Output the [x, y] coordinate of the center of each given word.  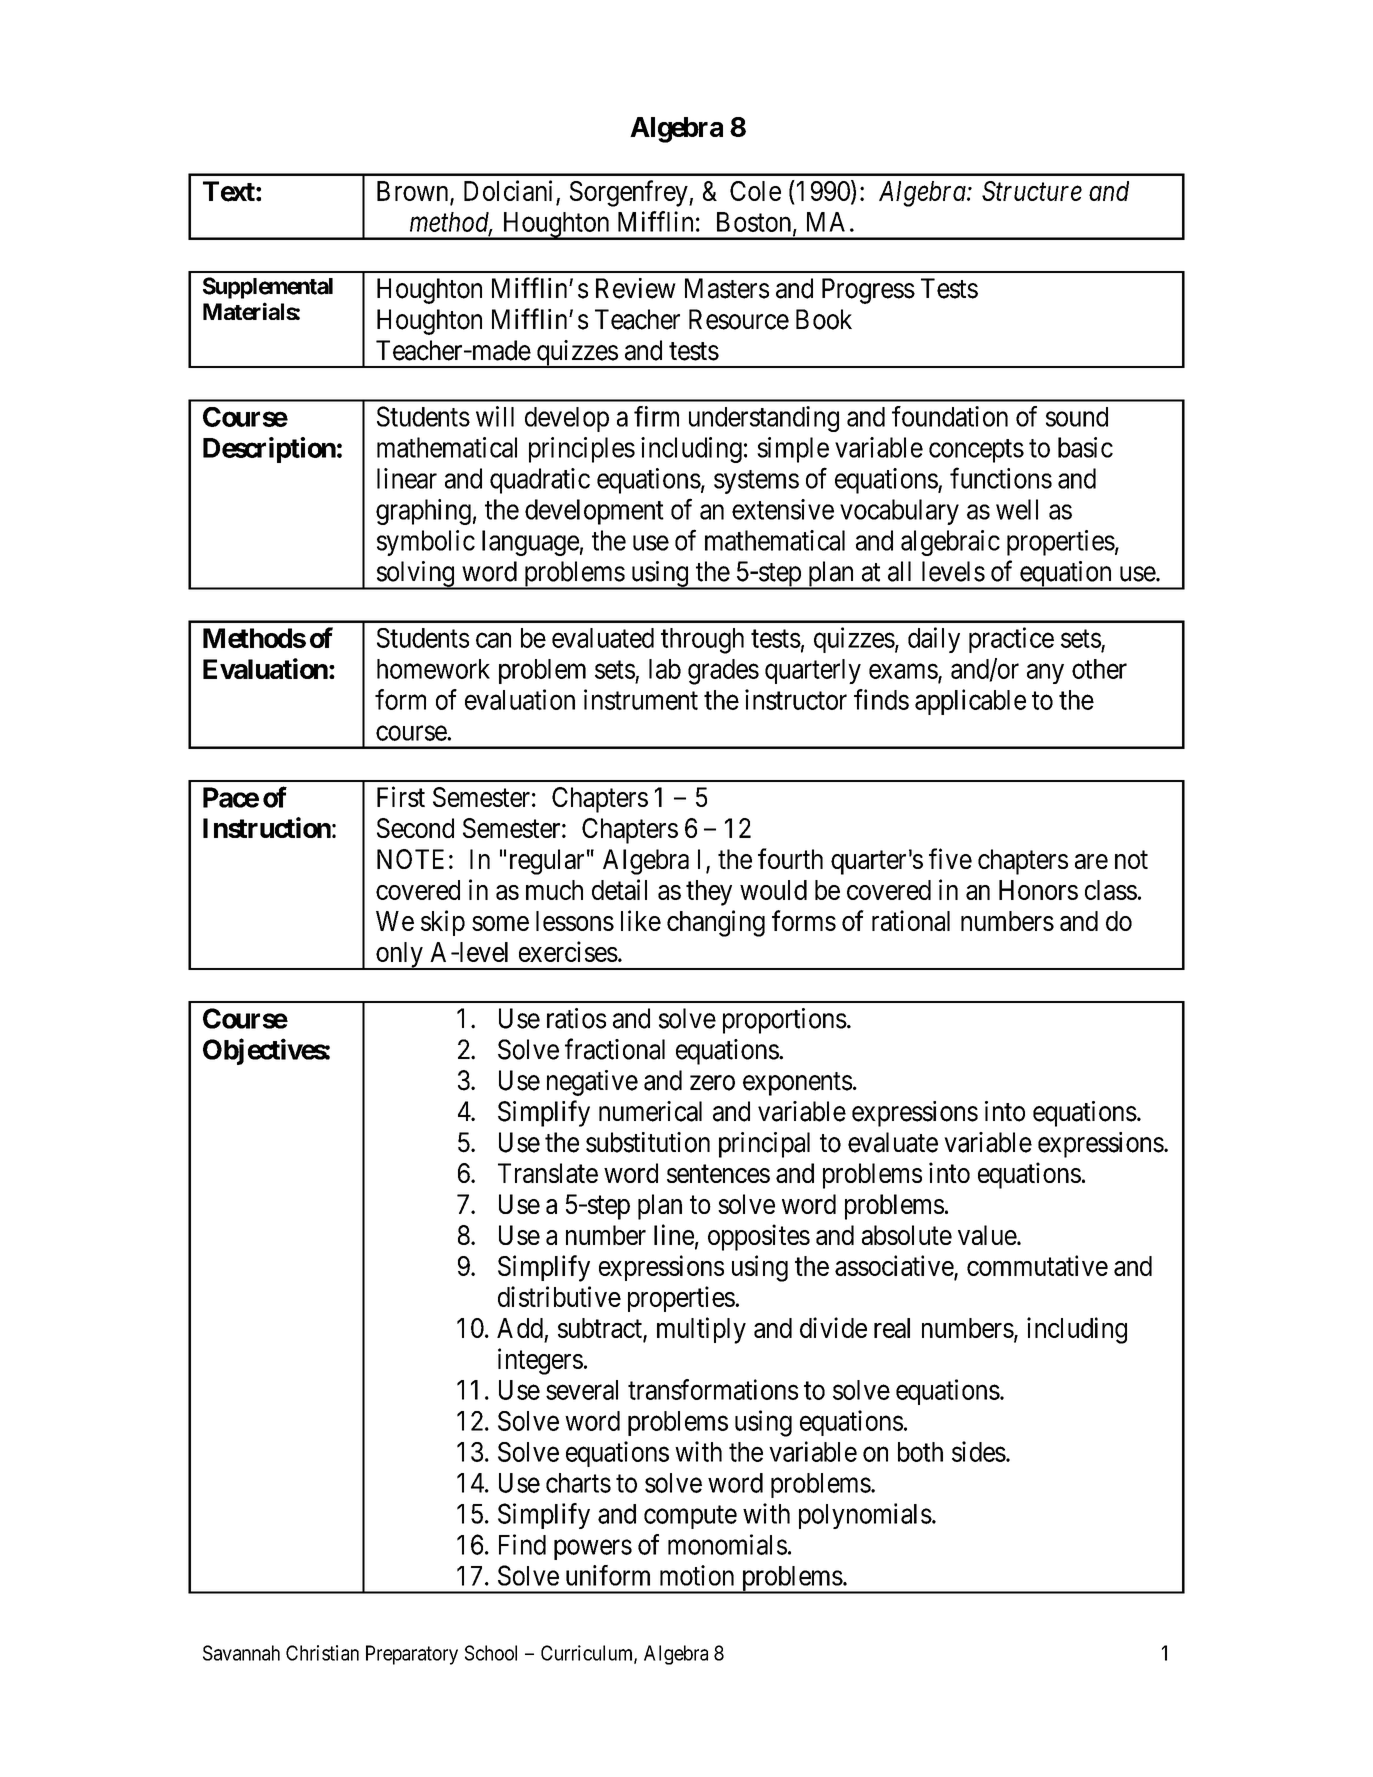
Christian [322, 1653]
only [399, 956]
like [641, 920]
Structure [1032, 191]
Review [636, 288]
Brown [414, 192]
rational [911, 920]
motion [697, 1575]
